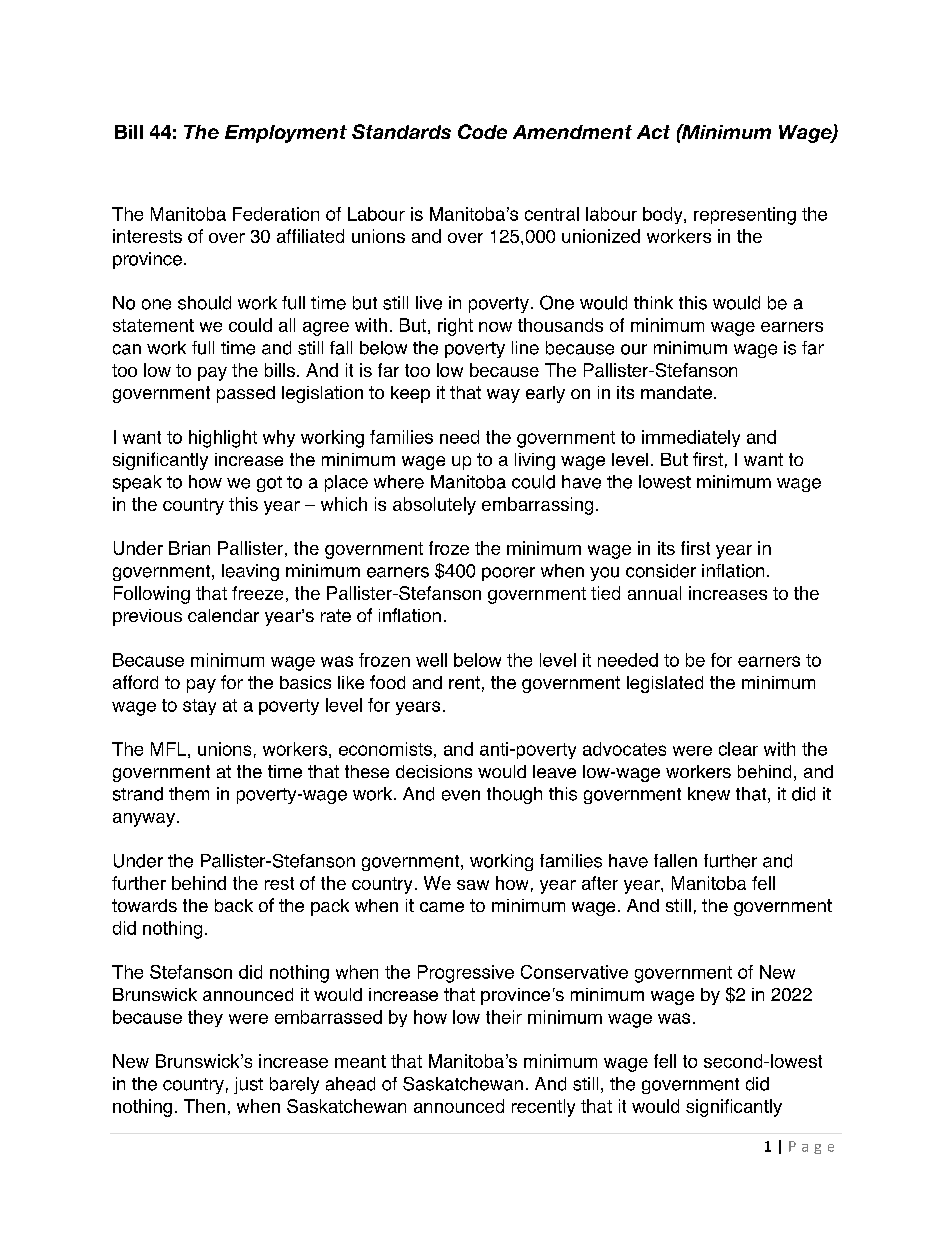  I want to click on passed, so click(246, 394).
